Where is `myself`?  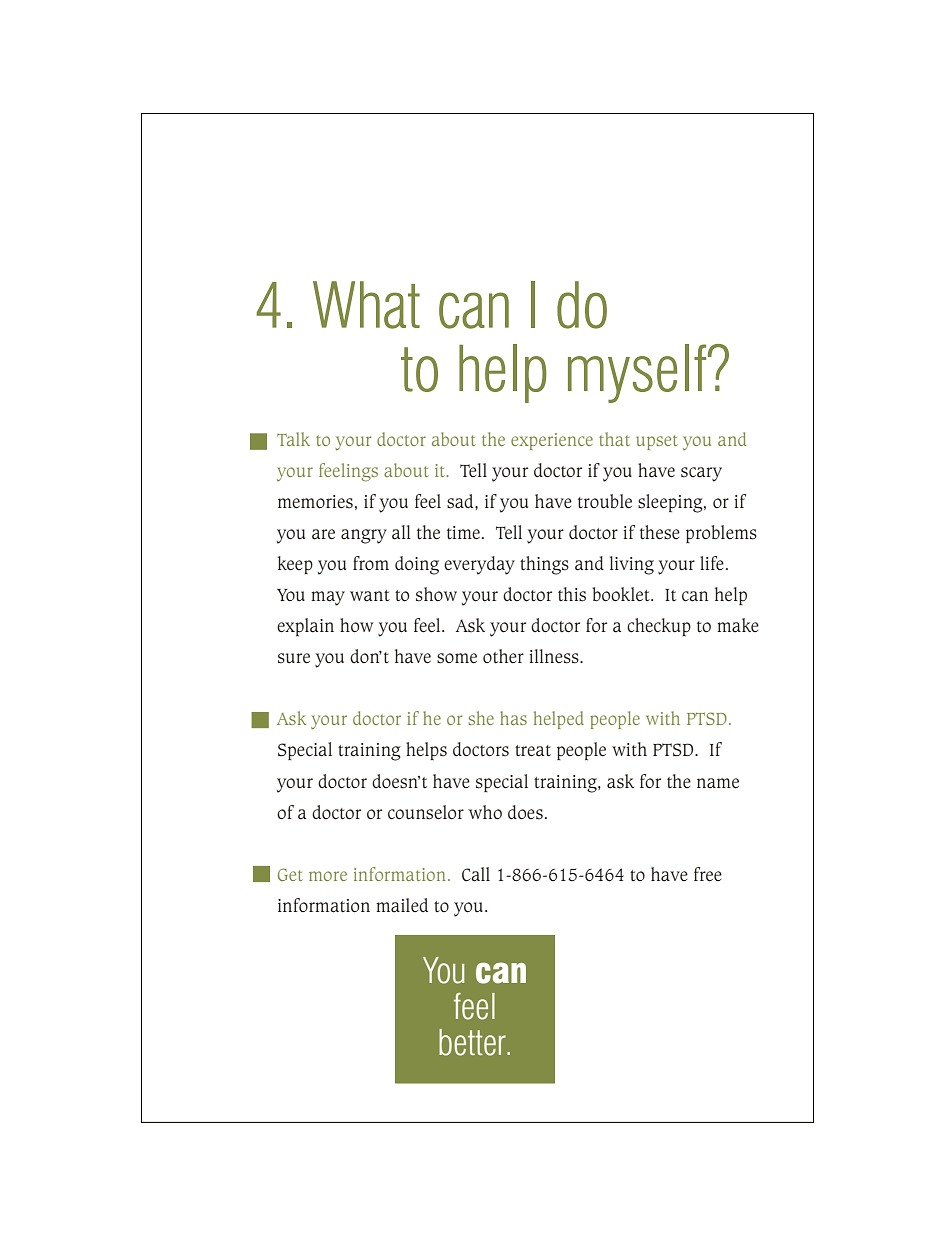
myself is located at coordinates (638, 373).
